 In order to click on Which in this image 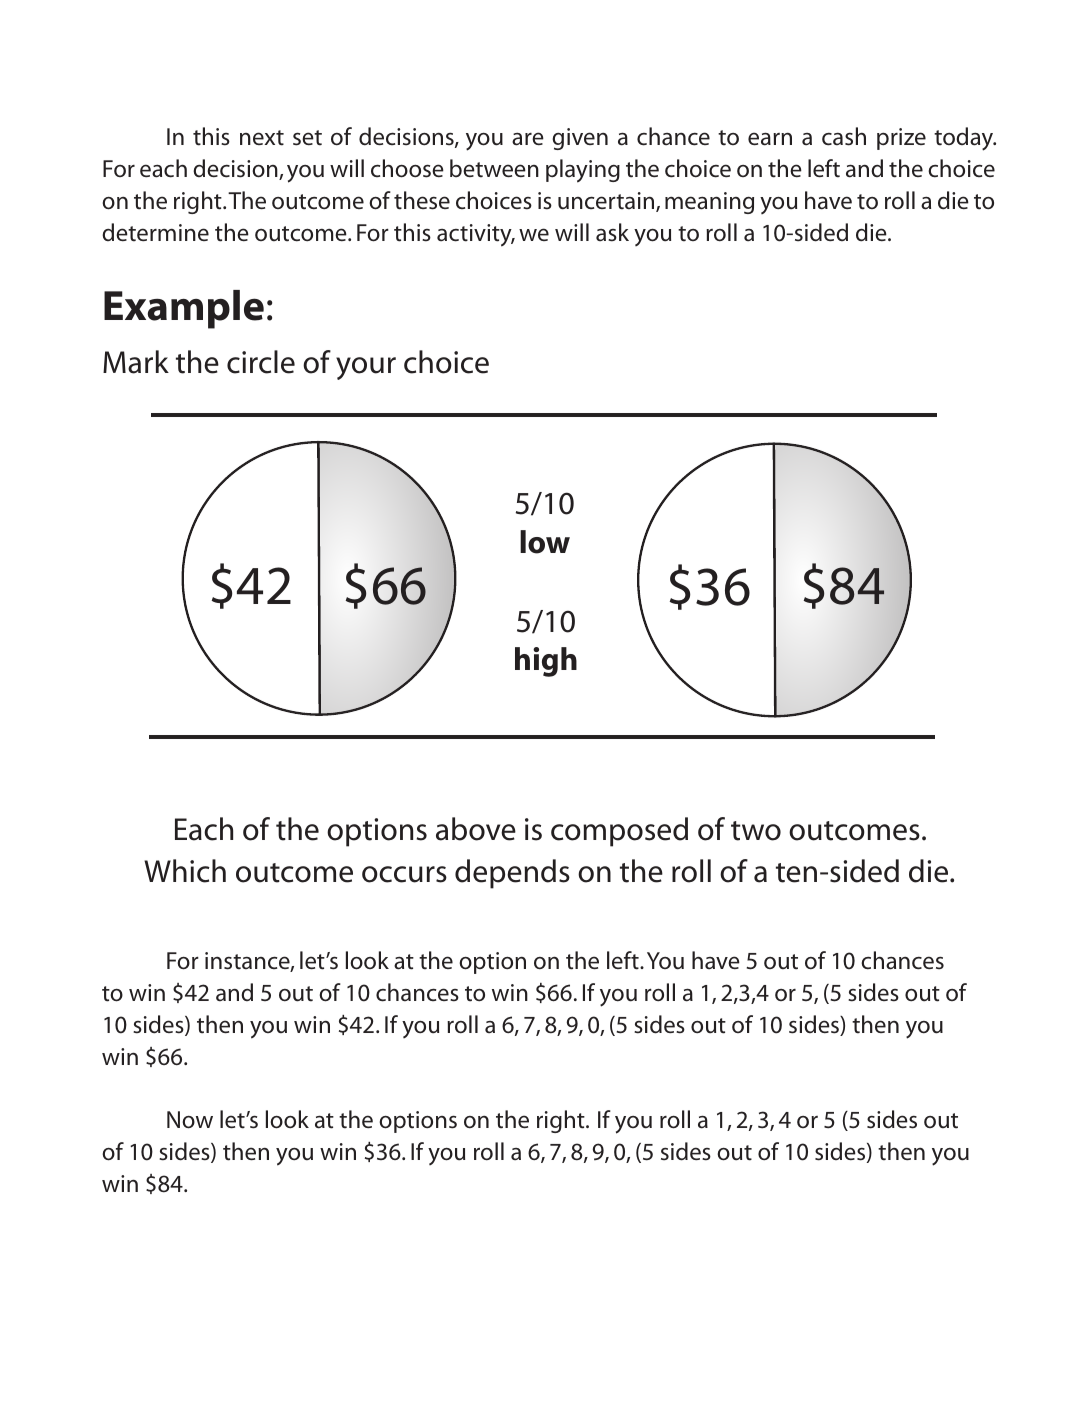, I will do `click(185, 871)`.
